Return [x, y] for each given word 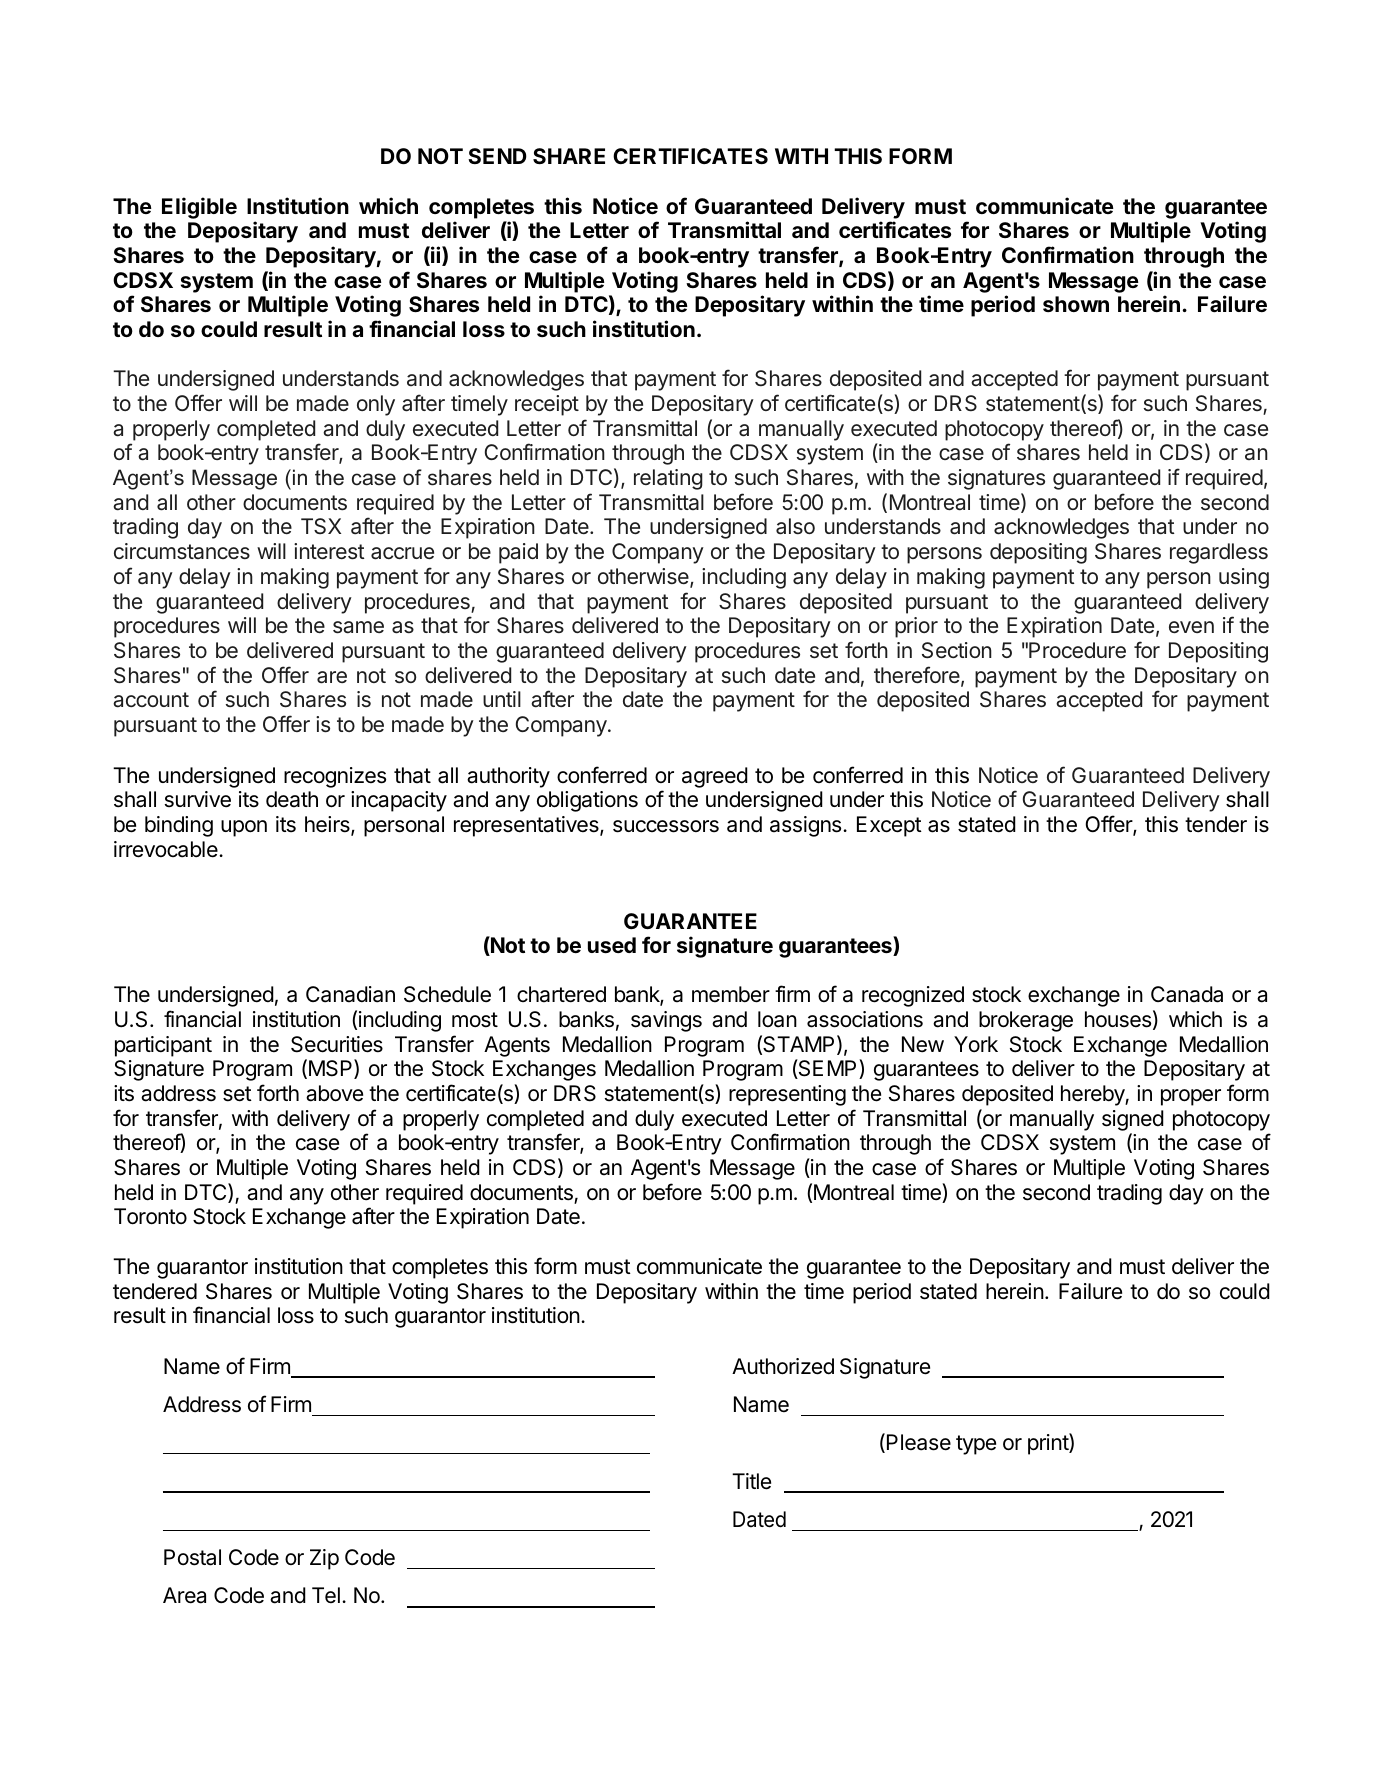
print [1049, 1444]
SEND [497, 156]
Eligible [199, 208]
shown [1076, 304]
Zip [324, 1559]
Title [751, 1481]
